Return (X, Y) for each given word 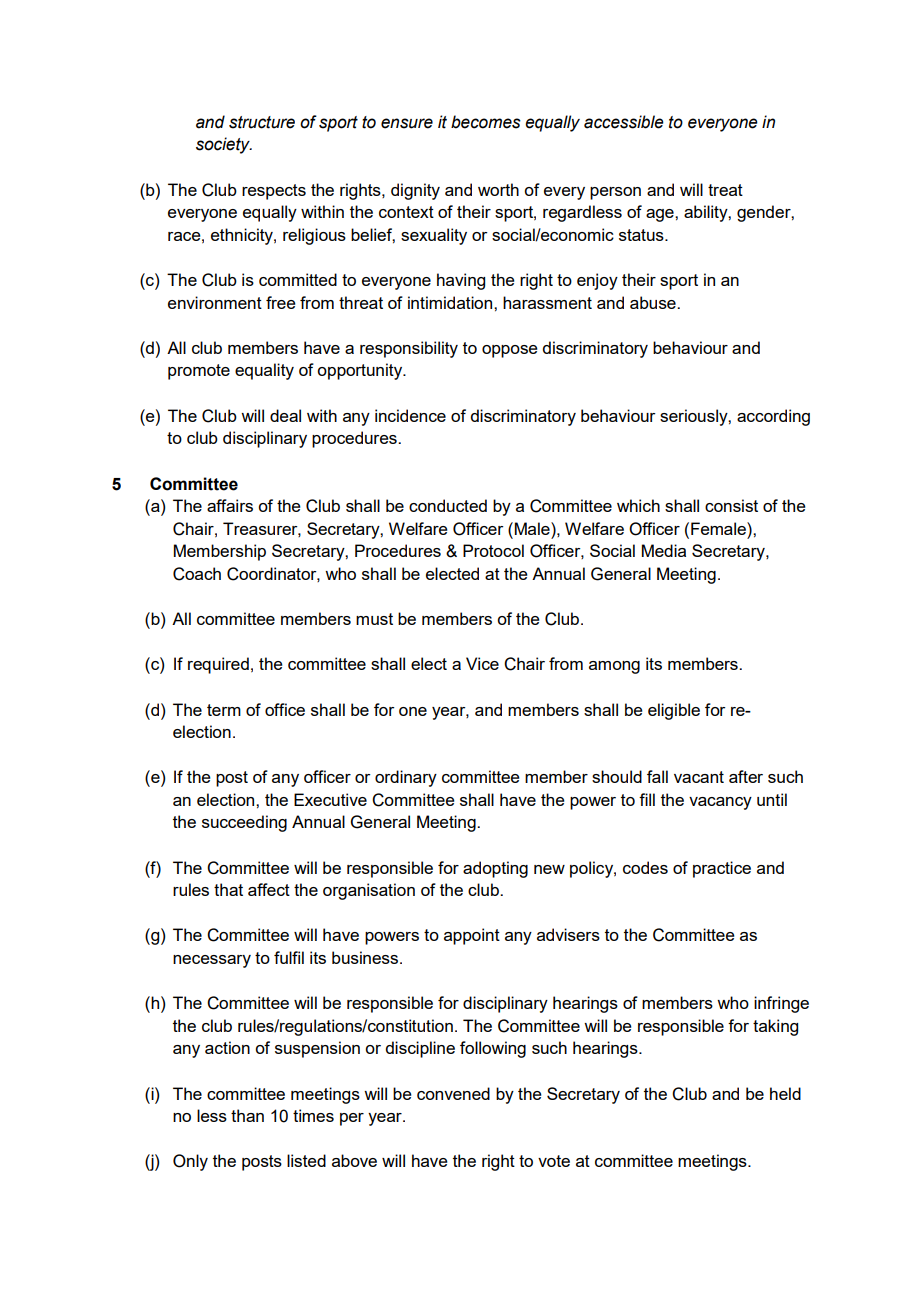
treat (725, 190)
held (785, 1093)
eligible (674, 711)
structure (262, 122)
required (218, 665)
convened (453, 1093)
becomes (486, 122)
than (247, 1115)
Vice (482, 663)
